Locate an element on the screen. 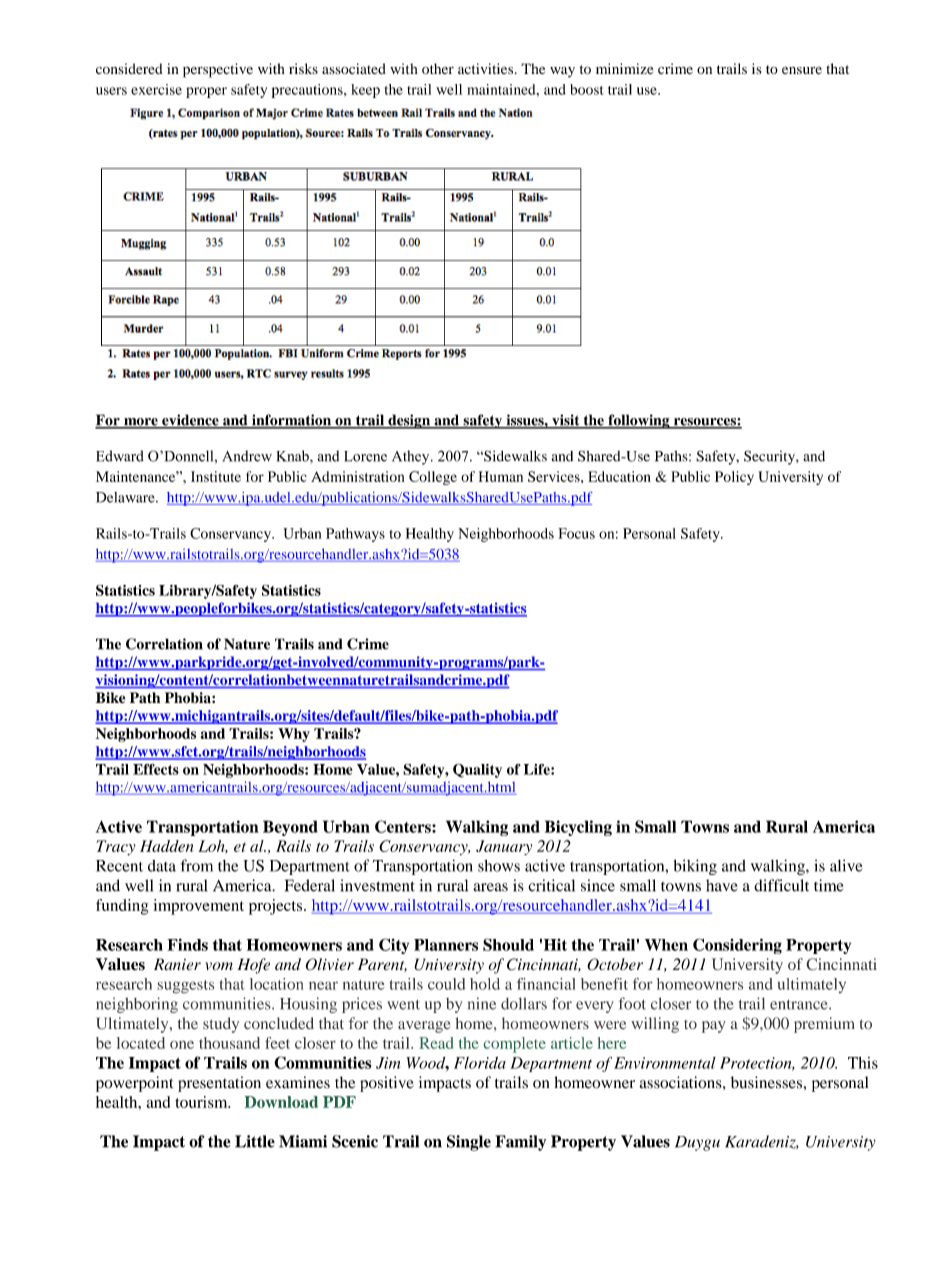 This screenshot has width=952, height=1272. difficult is located at coordinates (781, 885).
